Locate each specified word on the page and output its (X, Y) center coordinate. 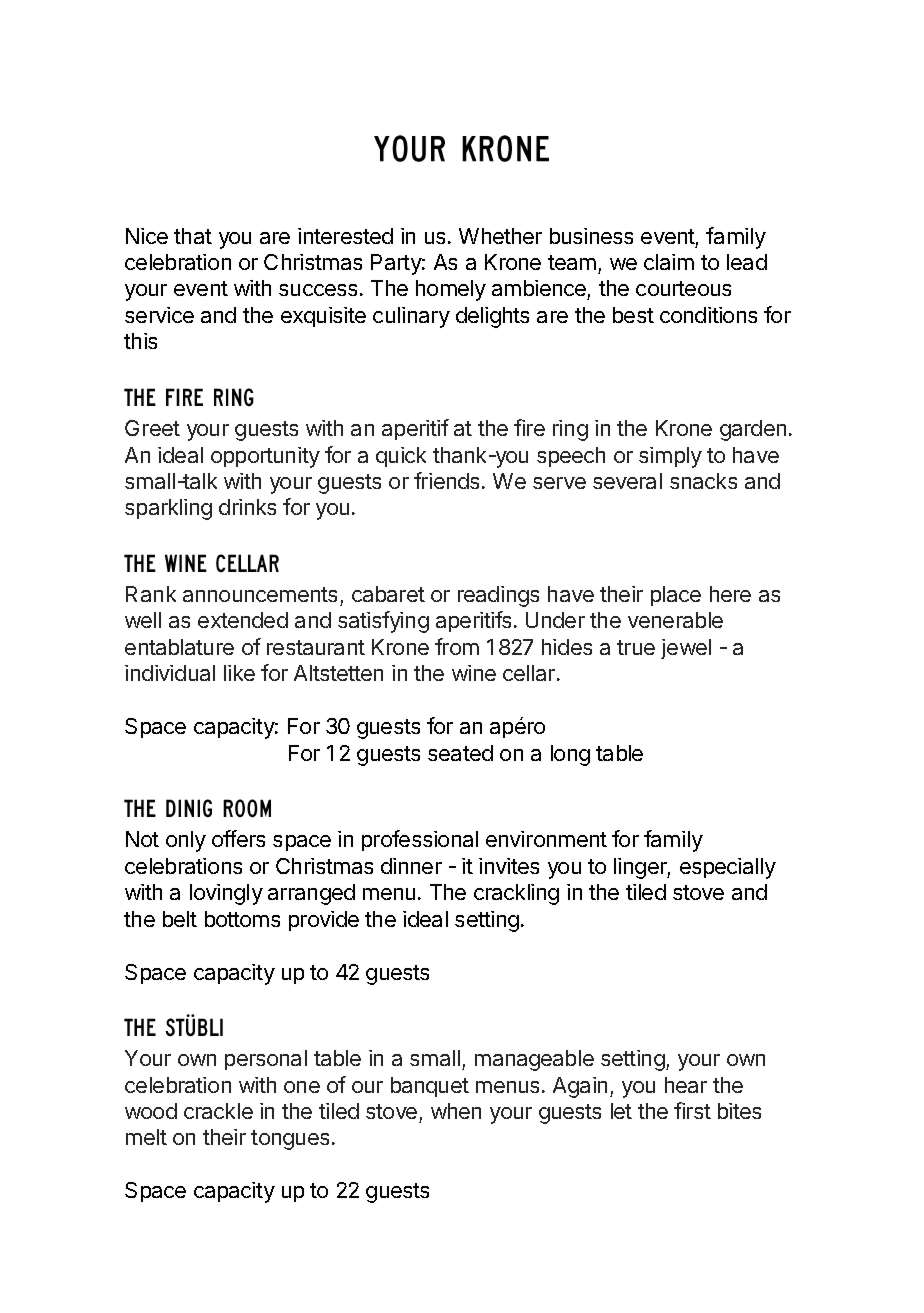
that (193, 236)
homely (451, 290)
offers (238, 838)
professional (420, 840)
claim (669, 262)
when (456, 1111)
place (676, 596)
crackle (218, 1111)
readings (498, 596)
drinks (247, 507)
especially (728, 868)
